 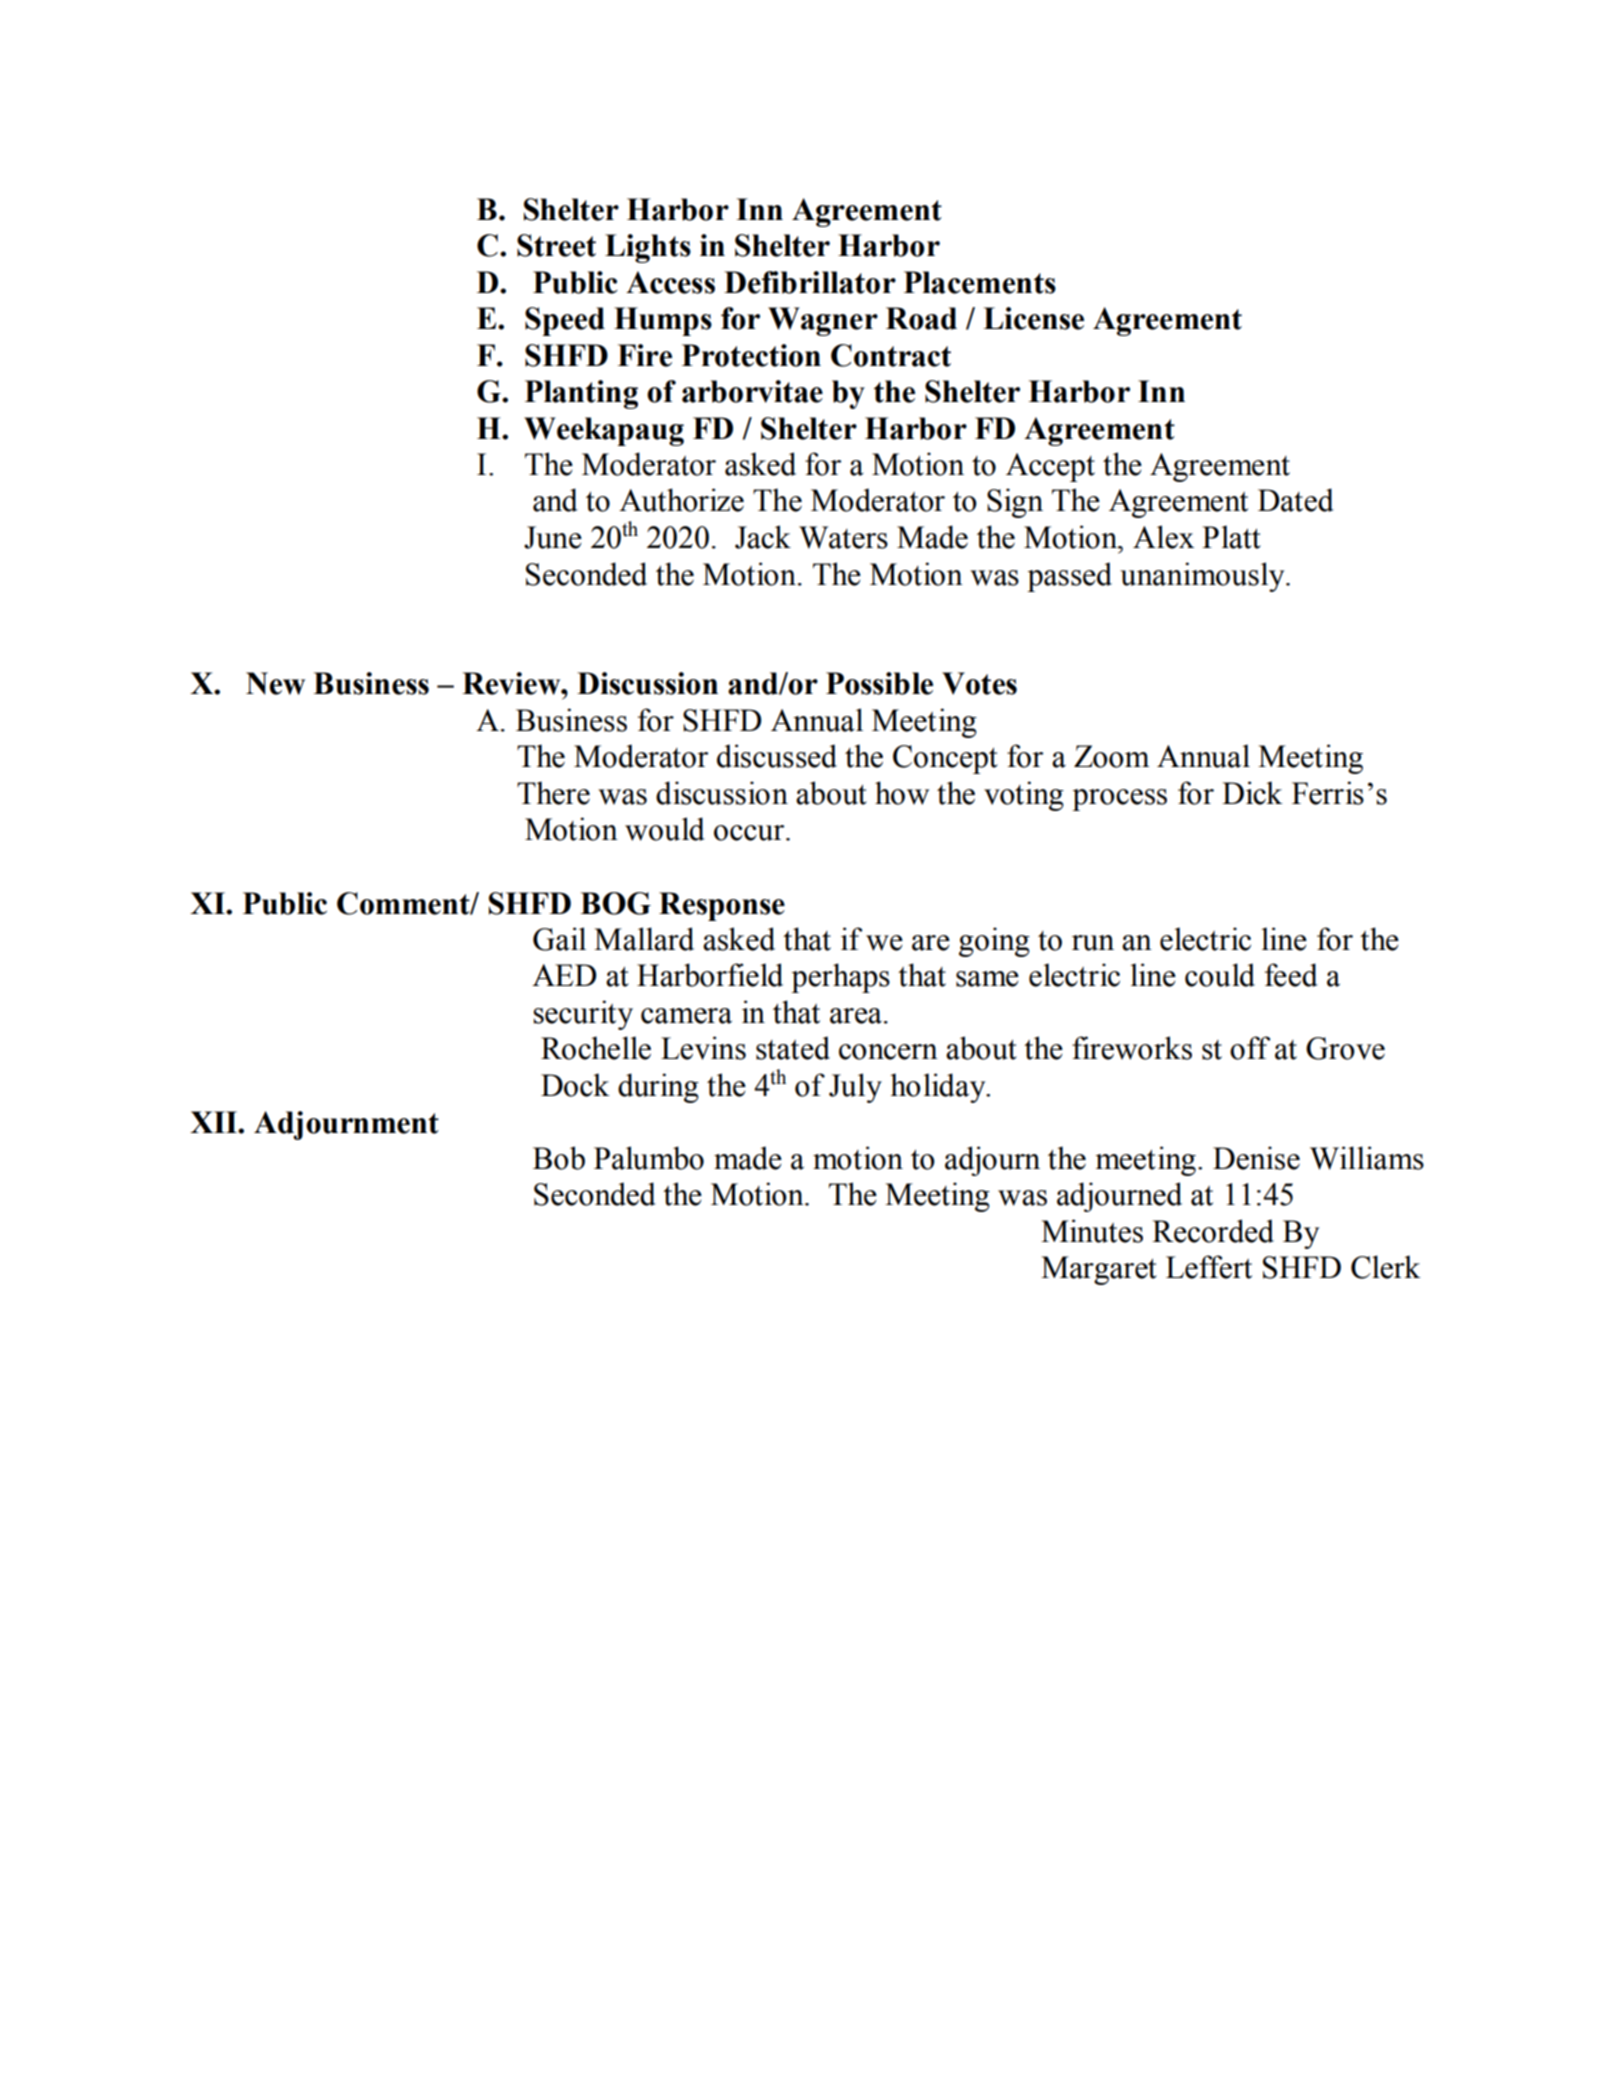 What do you see at coordinates (750, 833) in the page?
I see `occur` at bounding box center [750, 833].
